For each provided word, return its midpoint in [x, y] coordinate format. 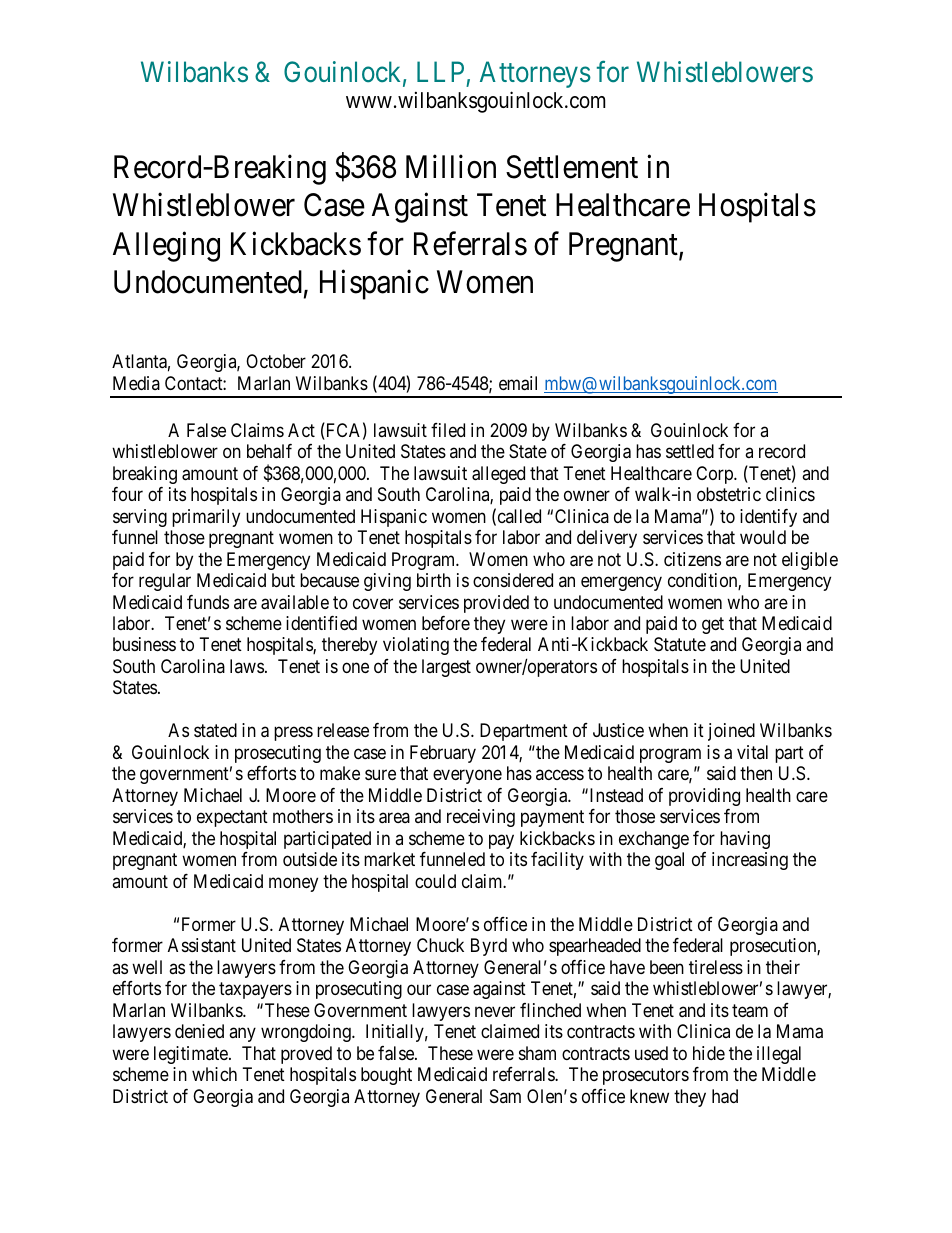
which [214, 1074]
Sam [505, 1096]
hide [709, 1053]
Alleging [166, 247]
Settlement [572, 167]
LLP [440, 71]
